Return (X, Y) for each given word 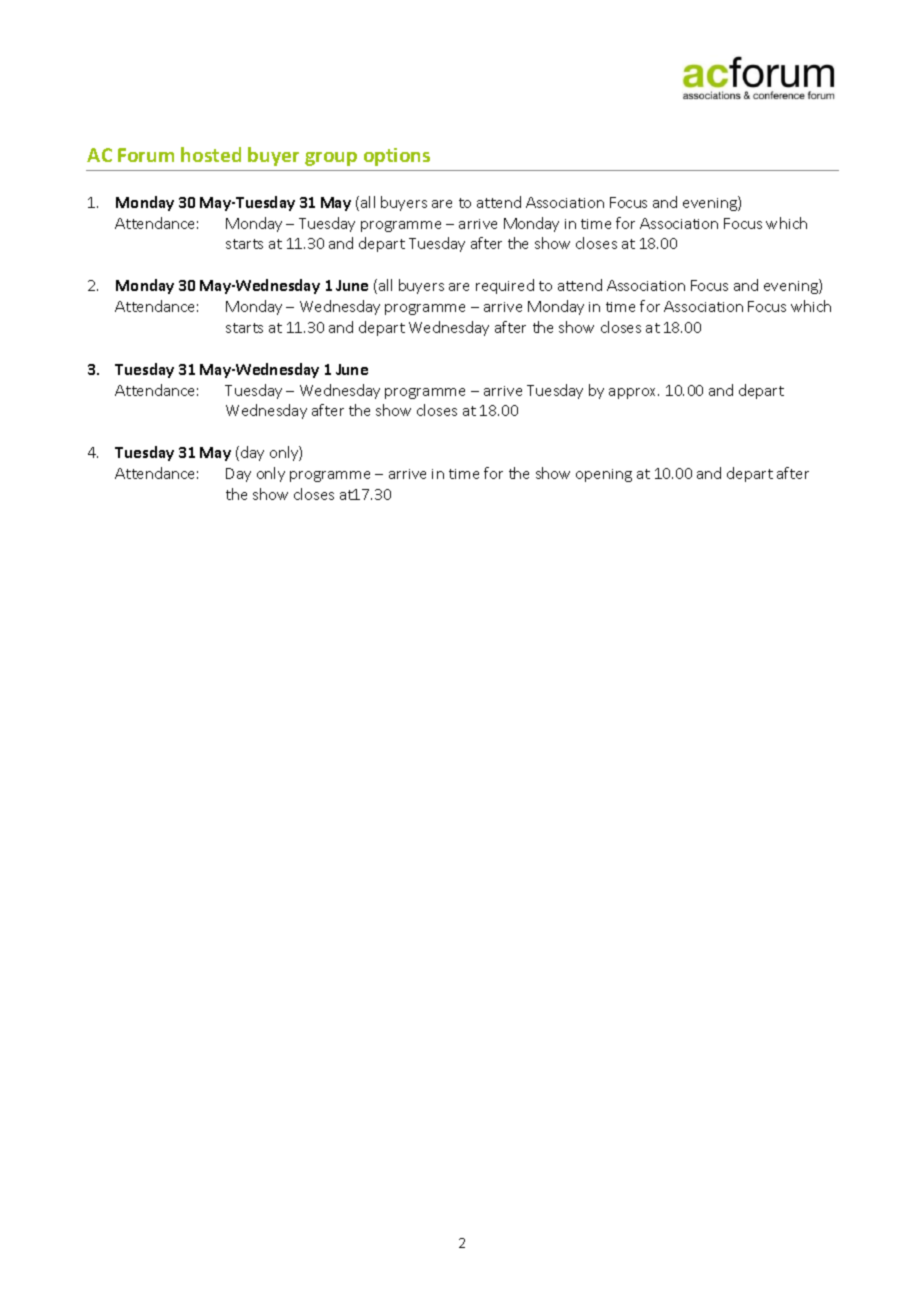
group (331, 159)
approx (634, 393)
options (397, 157)
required (505, 286)
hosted (211, 154)
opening (604, 475)
